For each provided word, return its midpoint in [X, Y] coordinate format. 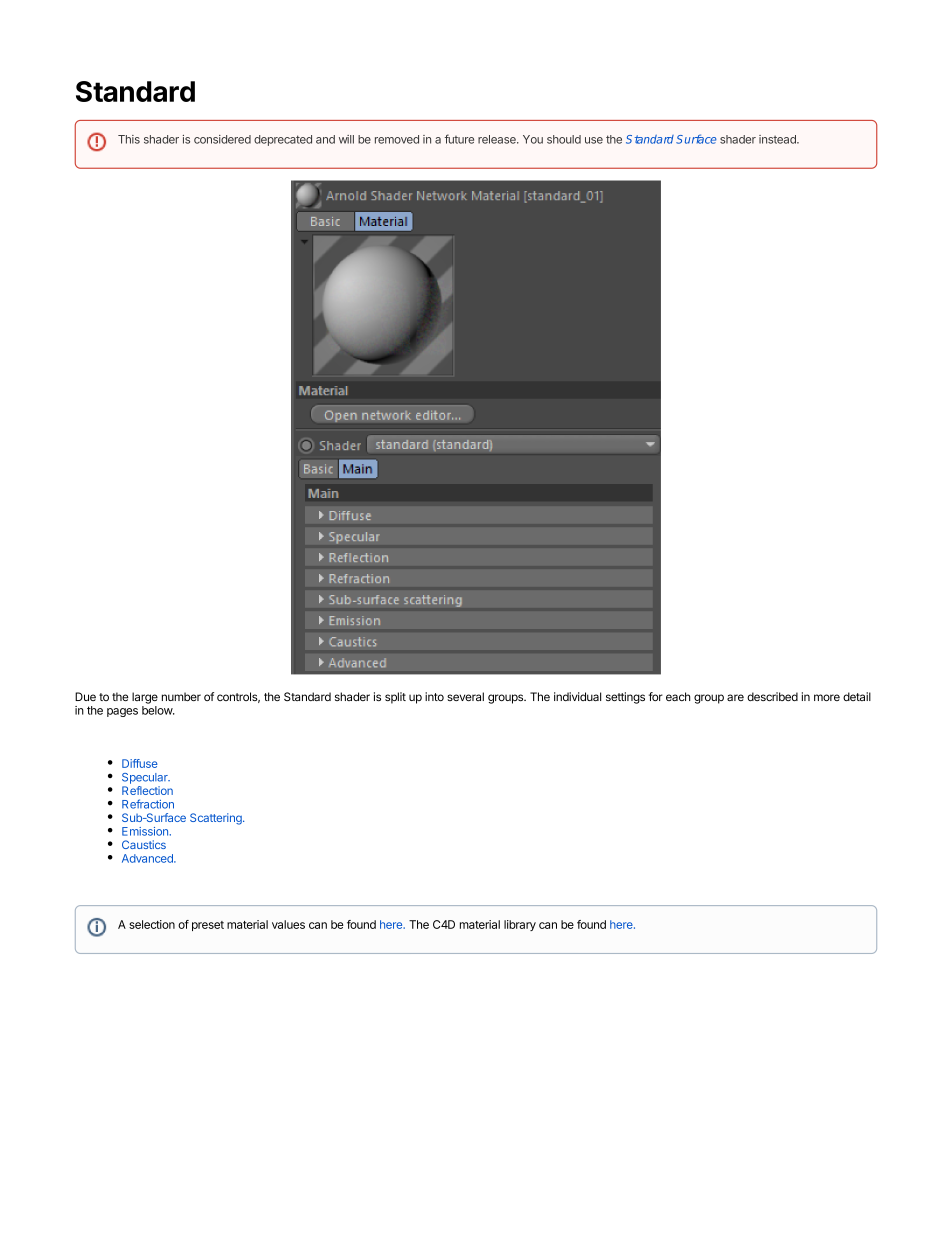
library [520, 925]
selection [152, 924]
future [459, 139]
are [735, 697]
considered [222, 139]
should [564, 139]
